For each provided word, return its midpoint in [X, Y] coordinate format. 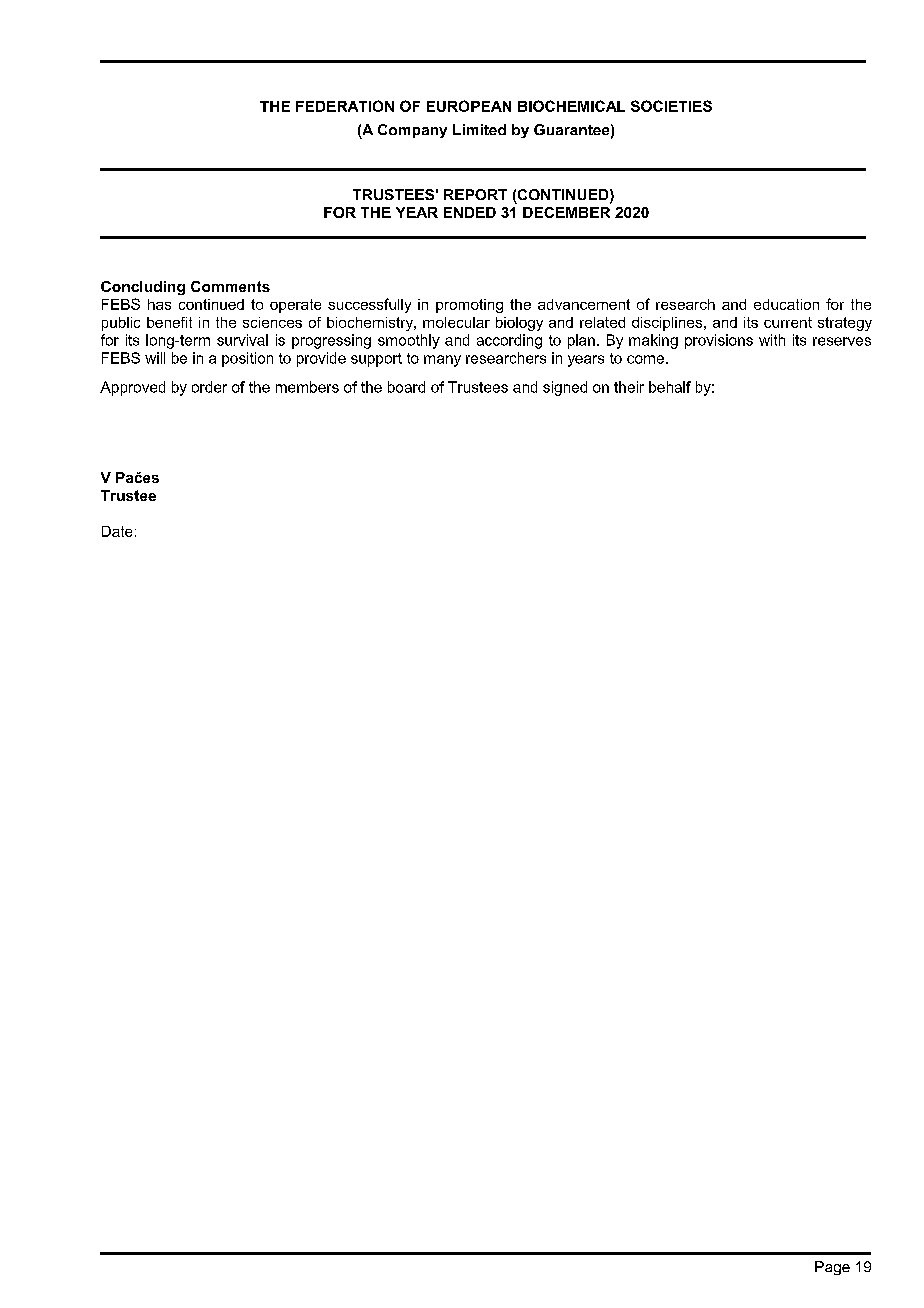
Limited [479, 129]
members [307, 387]
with [772, 340]
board [406, 387]
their [629, 387]
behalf [670, 387]
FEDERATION [345, 106]
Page [832, 1268]
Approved [132, 388]
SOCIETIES [671, 106]
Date [117, 531]
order [209, 387]
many [442, 361]
